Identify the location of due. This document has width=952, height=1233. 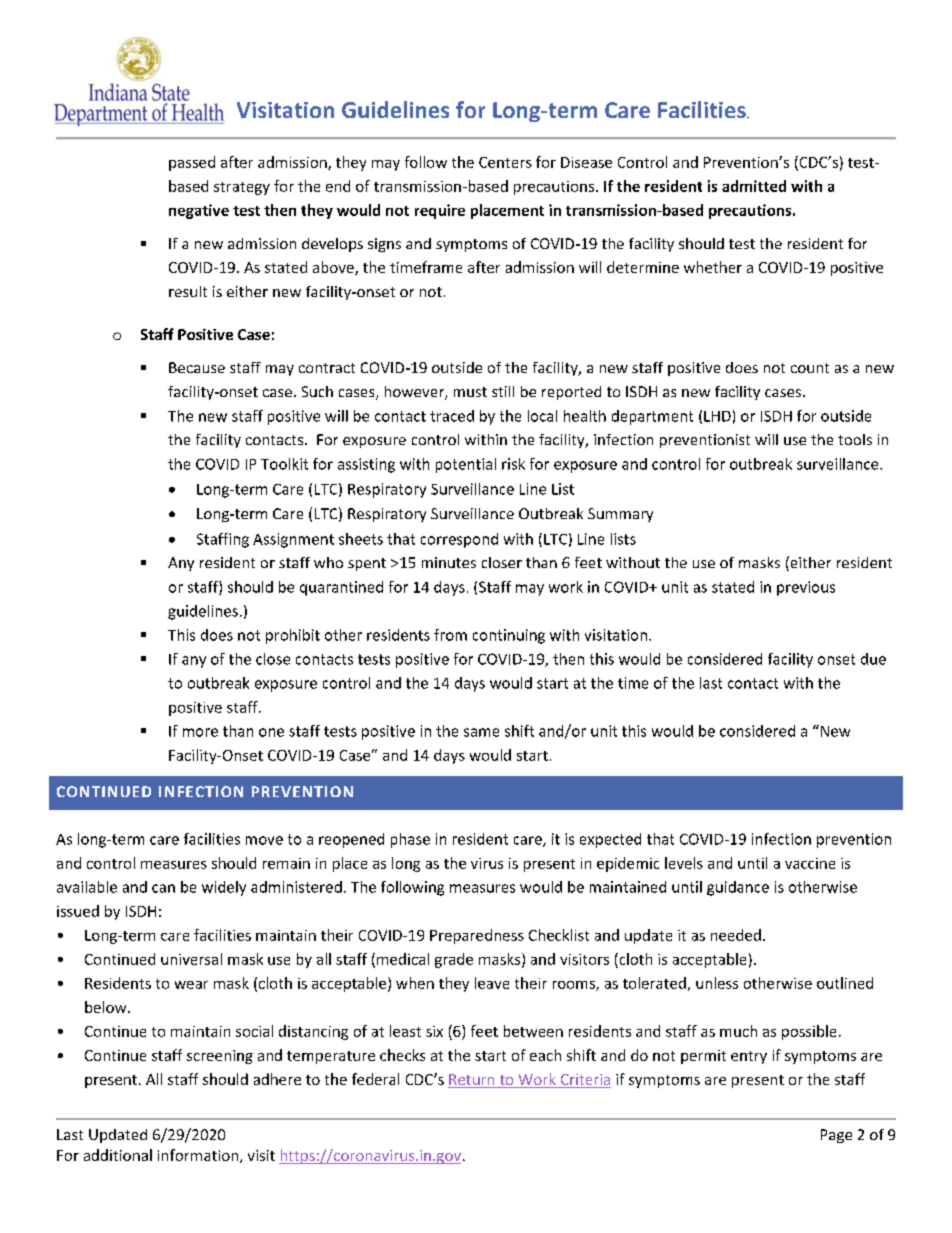
(873, 659).
